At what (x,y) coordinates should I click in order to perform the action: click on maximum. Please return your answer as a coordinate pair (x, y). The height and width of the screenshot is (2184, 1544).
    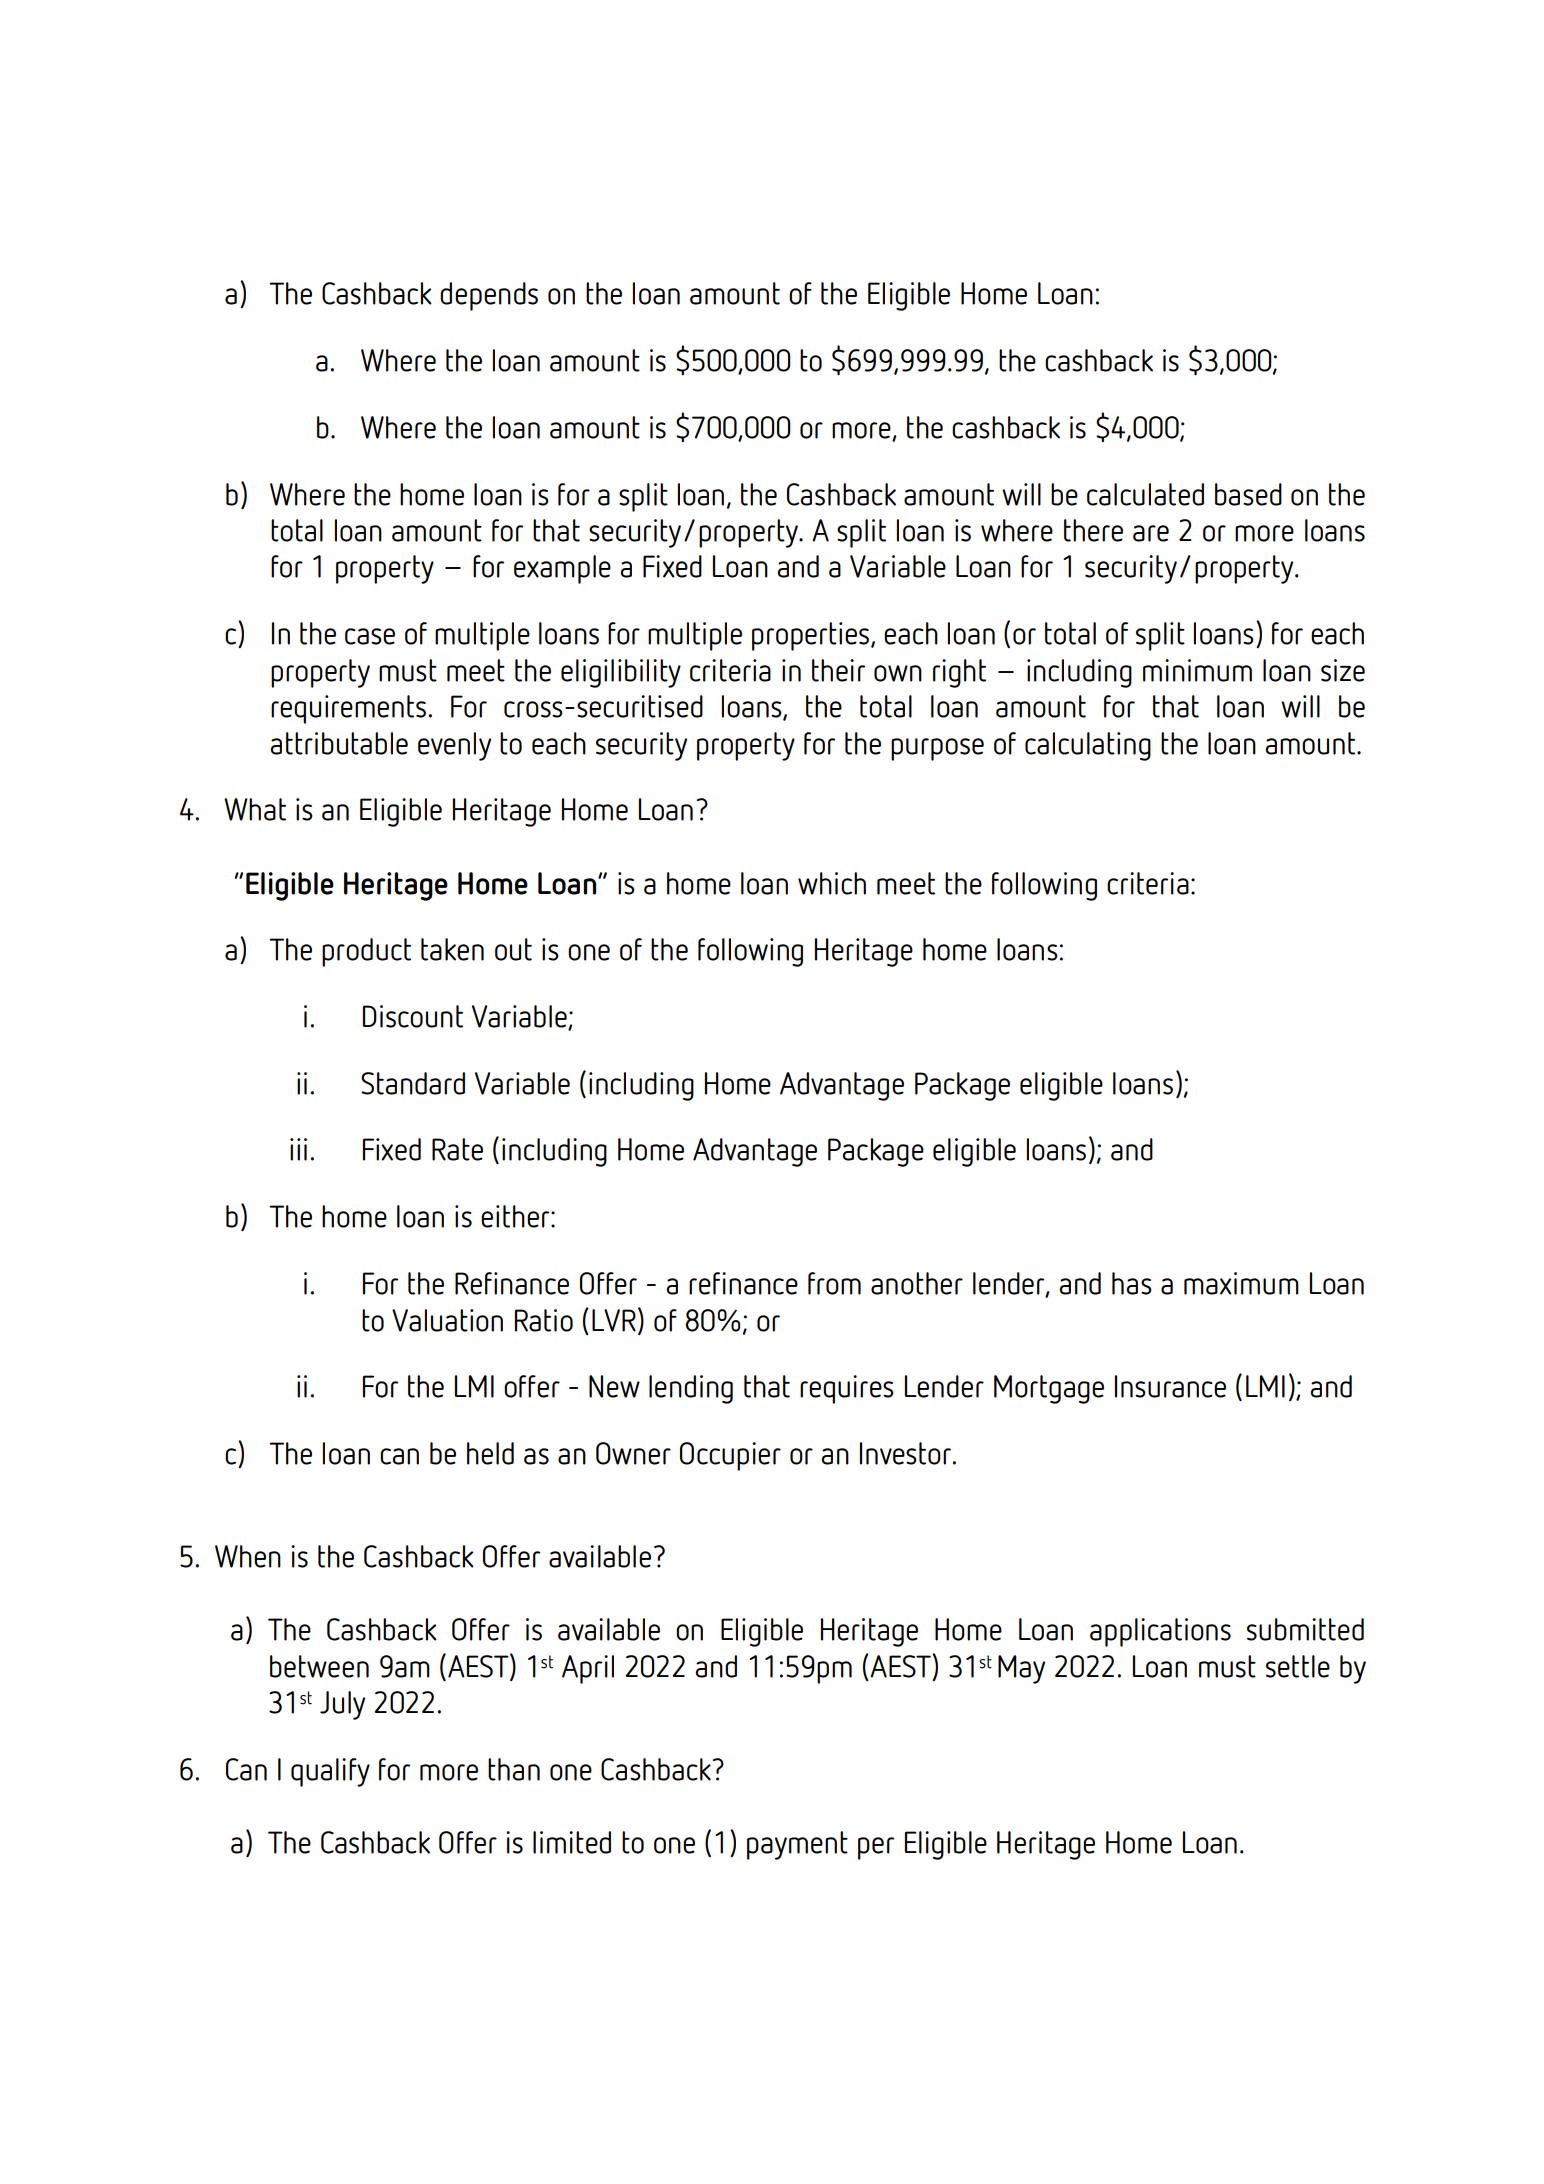
    Looking at the image, I should click on (1241, 1283).
